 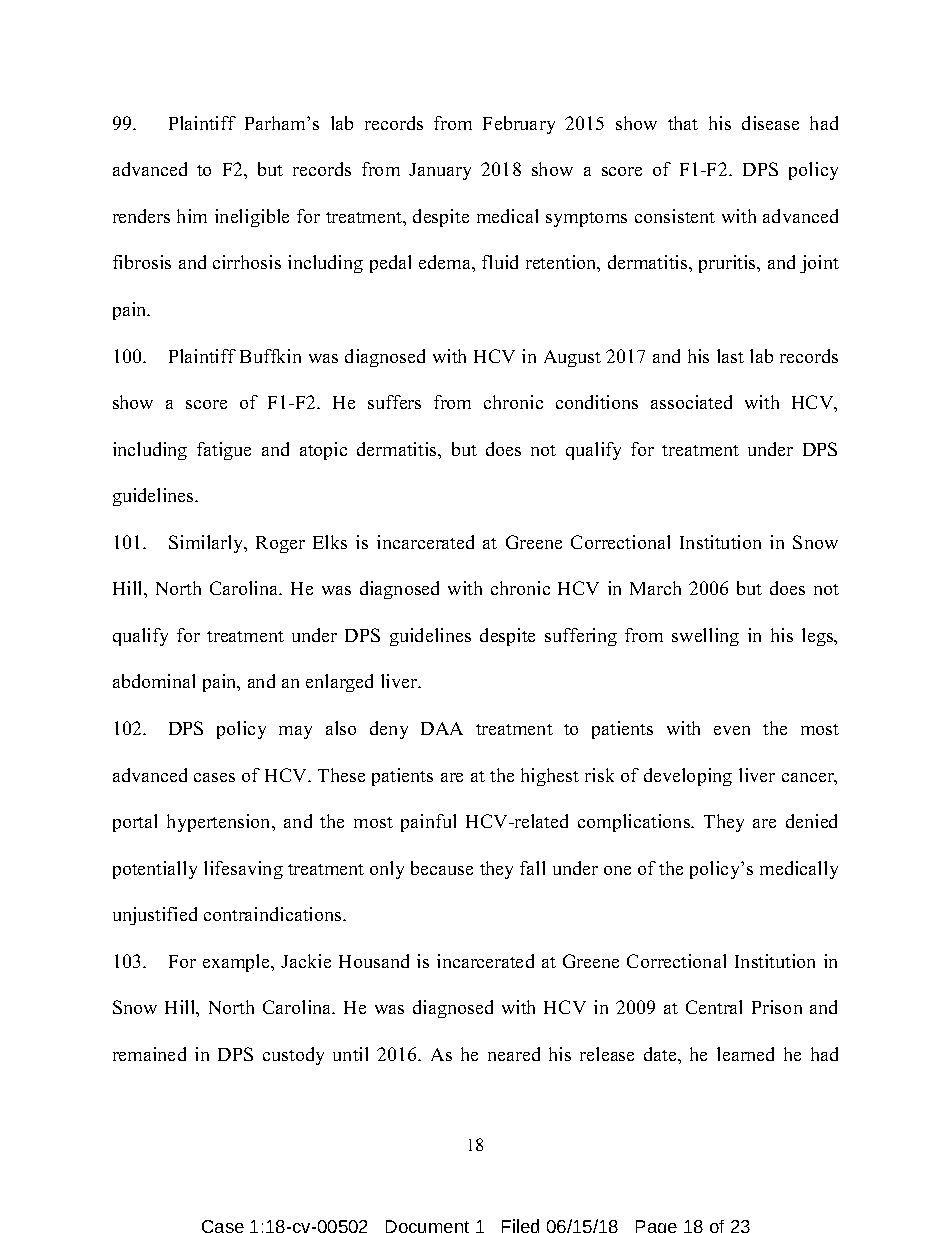 I want to click on disease, so click(x=770, y=123).
